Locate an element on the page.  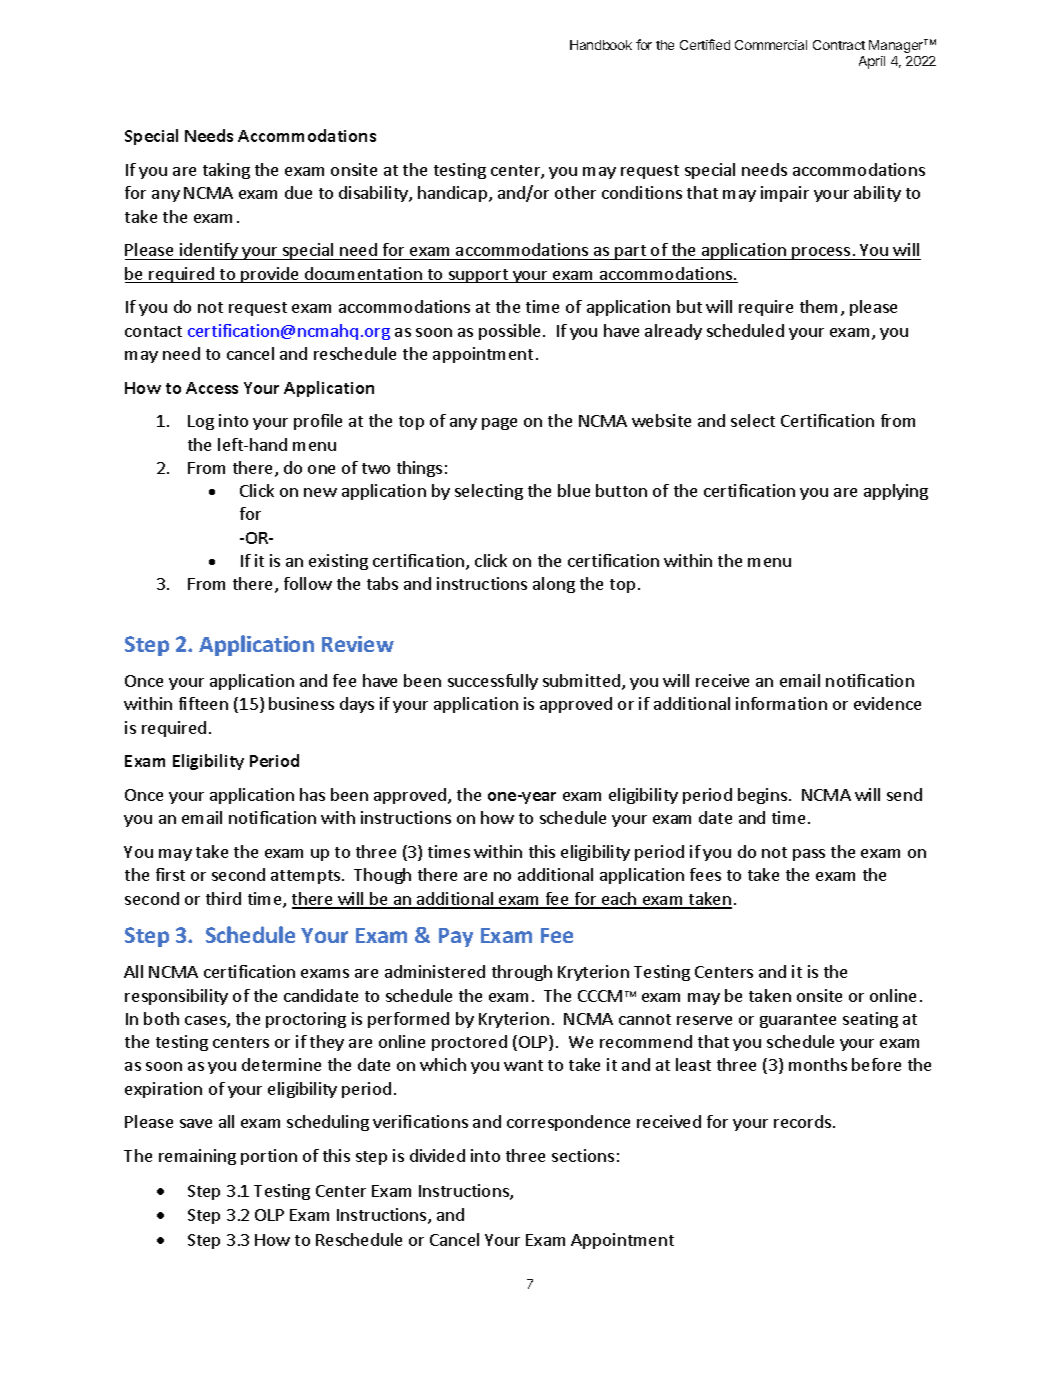
taking is located at coordinates (226, 171).
